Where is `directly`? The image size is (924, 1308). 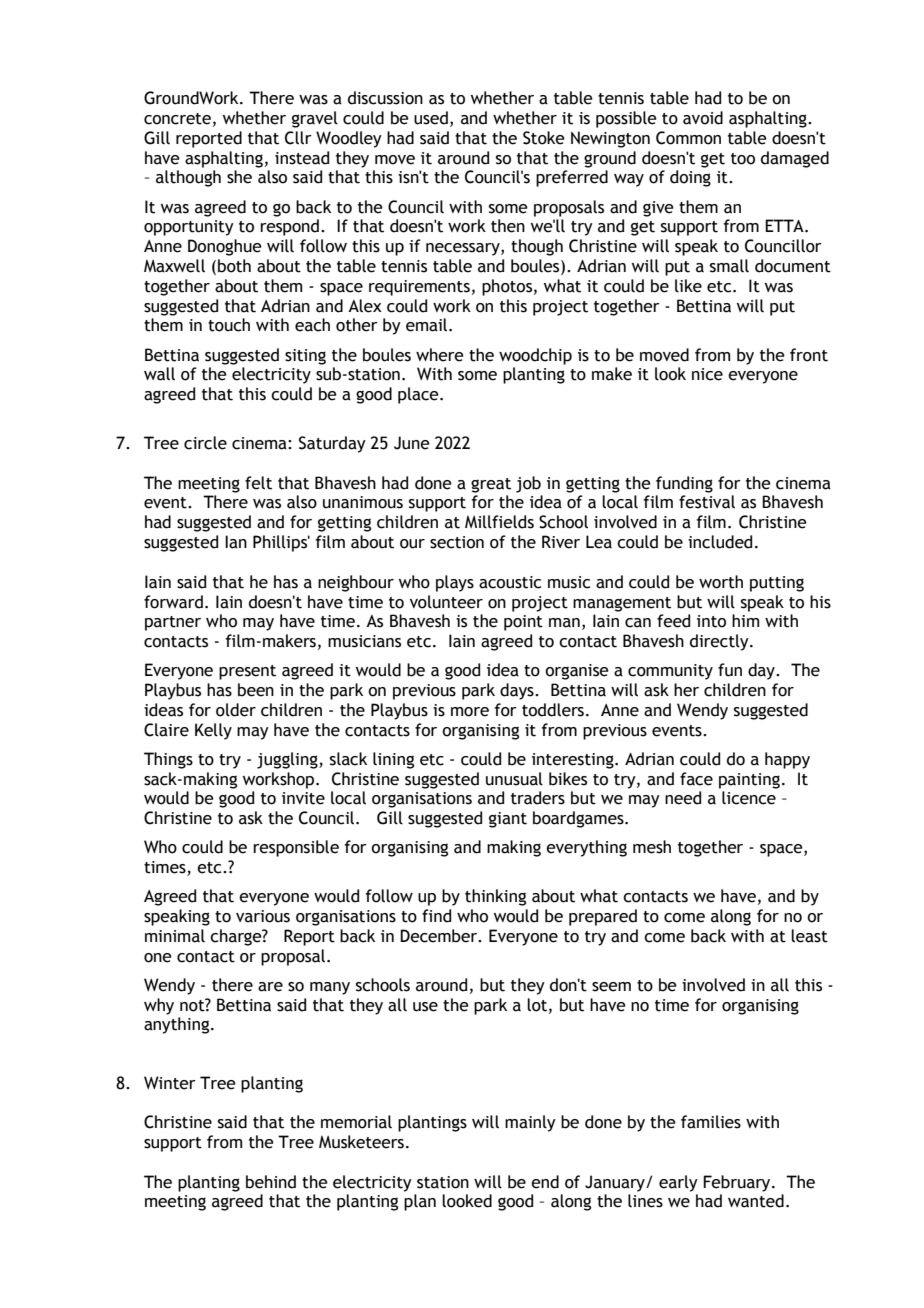
directly is located at coordinates (720, 642).
